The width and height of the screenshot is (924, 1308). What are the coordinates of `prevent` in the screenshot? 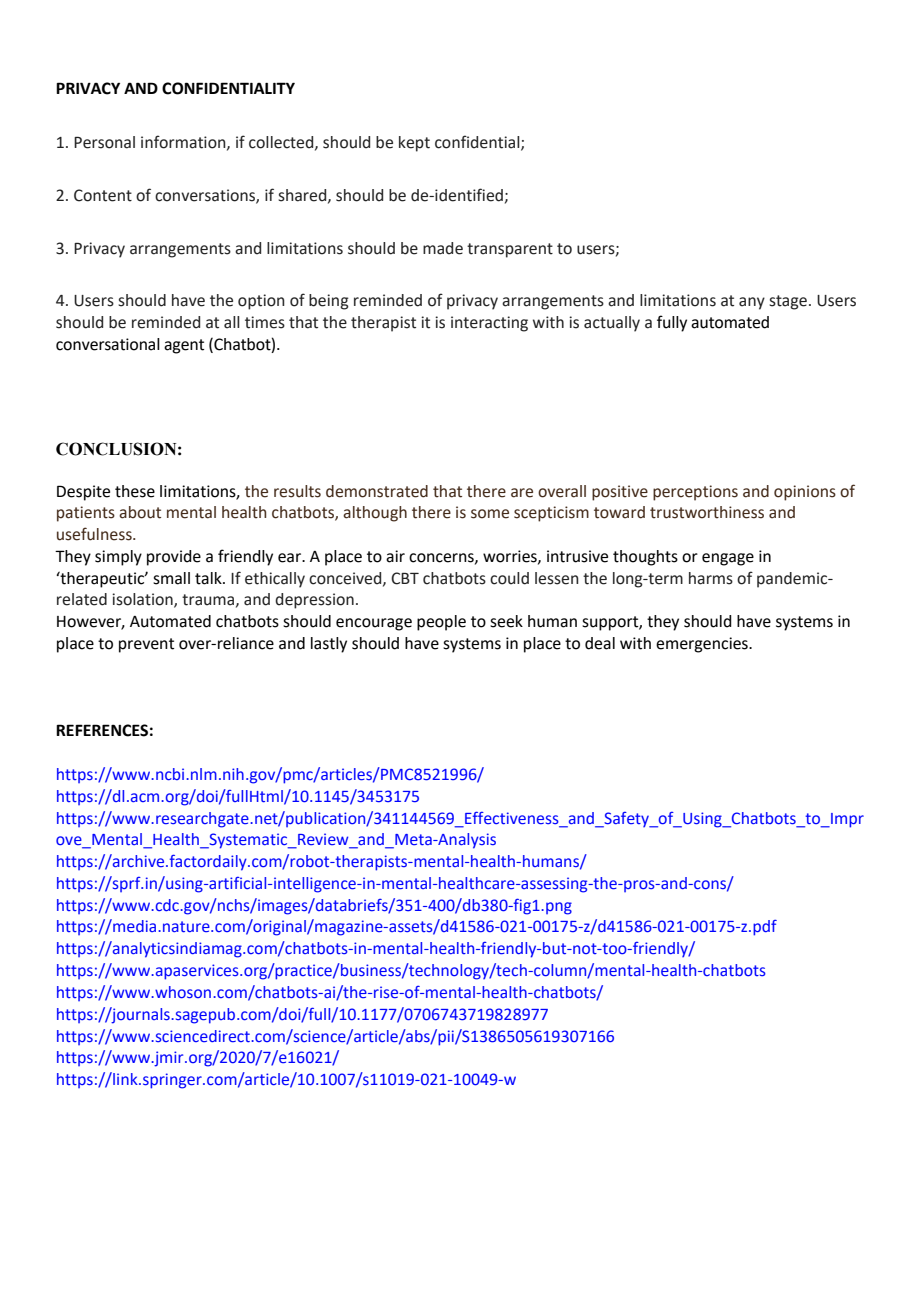 It's located at (146, 645).
